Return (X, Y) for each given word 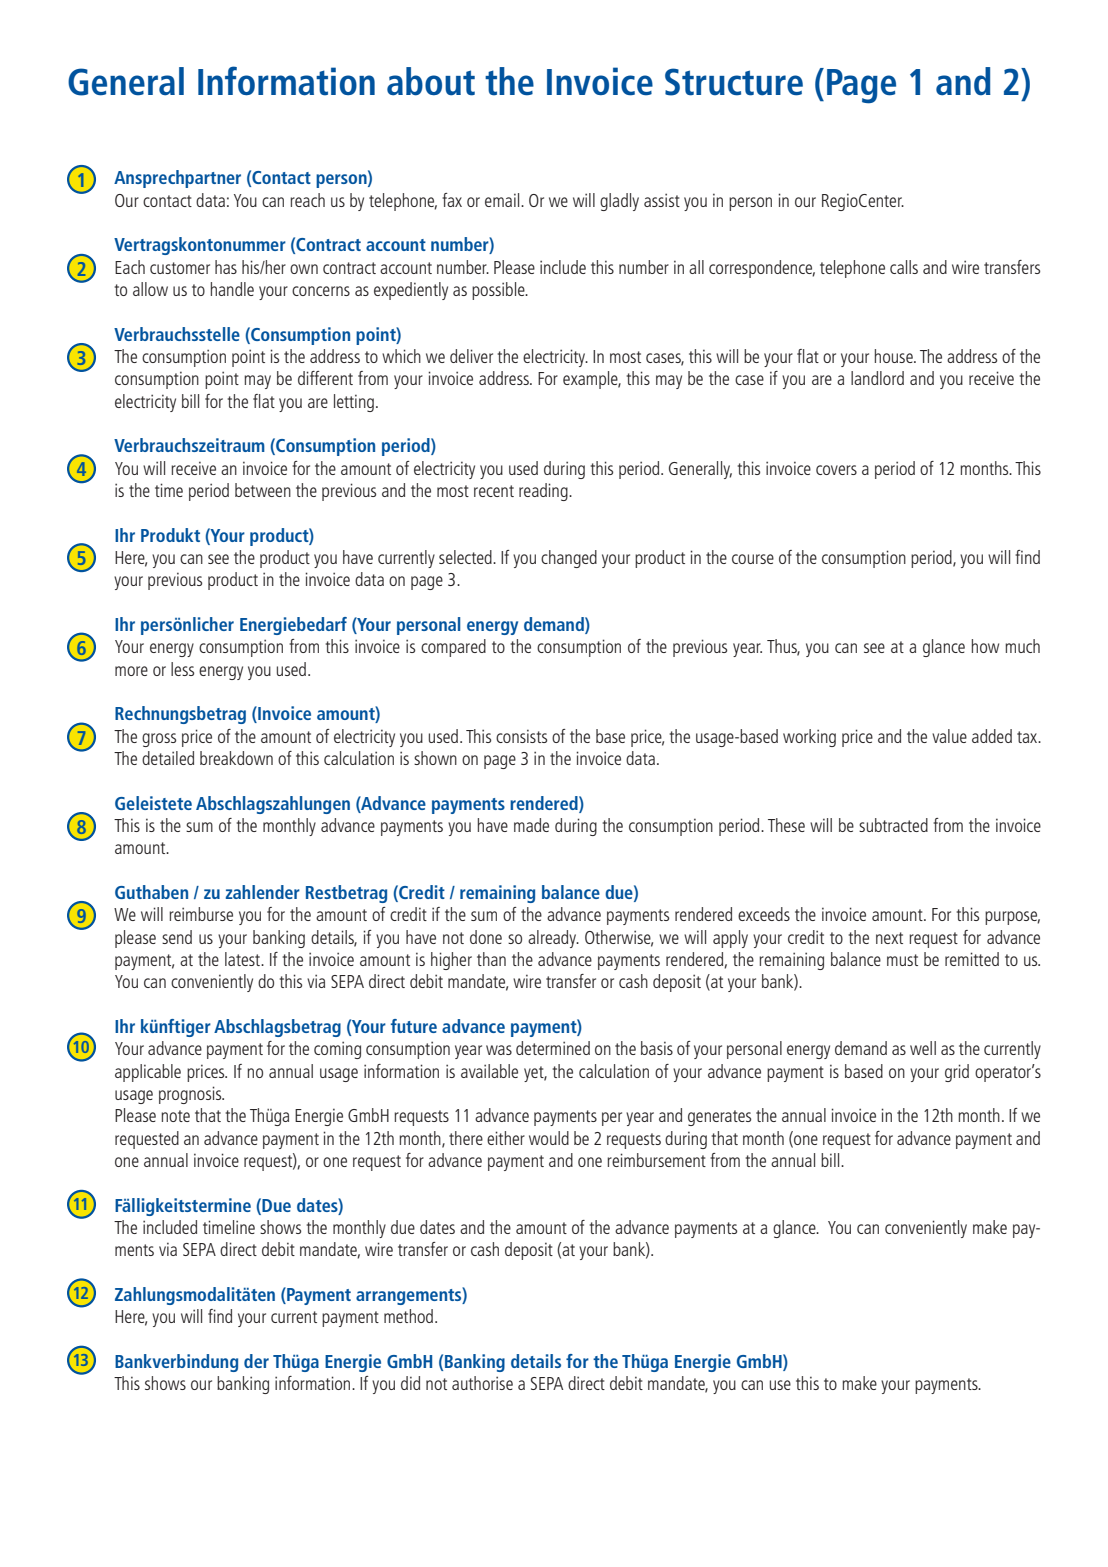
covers (836, 470)
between (263, 490)
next (889, 938)
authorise (482, 1383)
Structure (734, 82)
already (553, 939)
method (408, 1316)
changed (569, 559)
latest (243, 959)
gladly (619, 202)
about (431, 81)
